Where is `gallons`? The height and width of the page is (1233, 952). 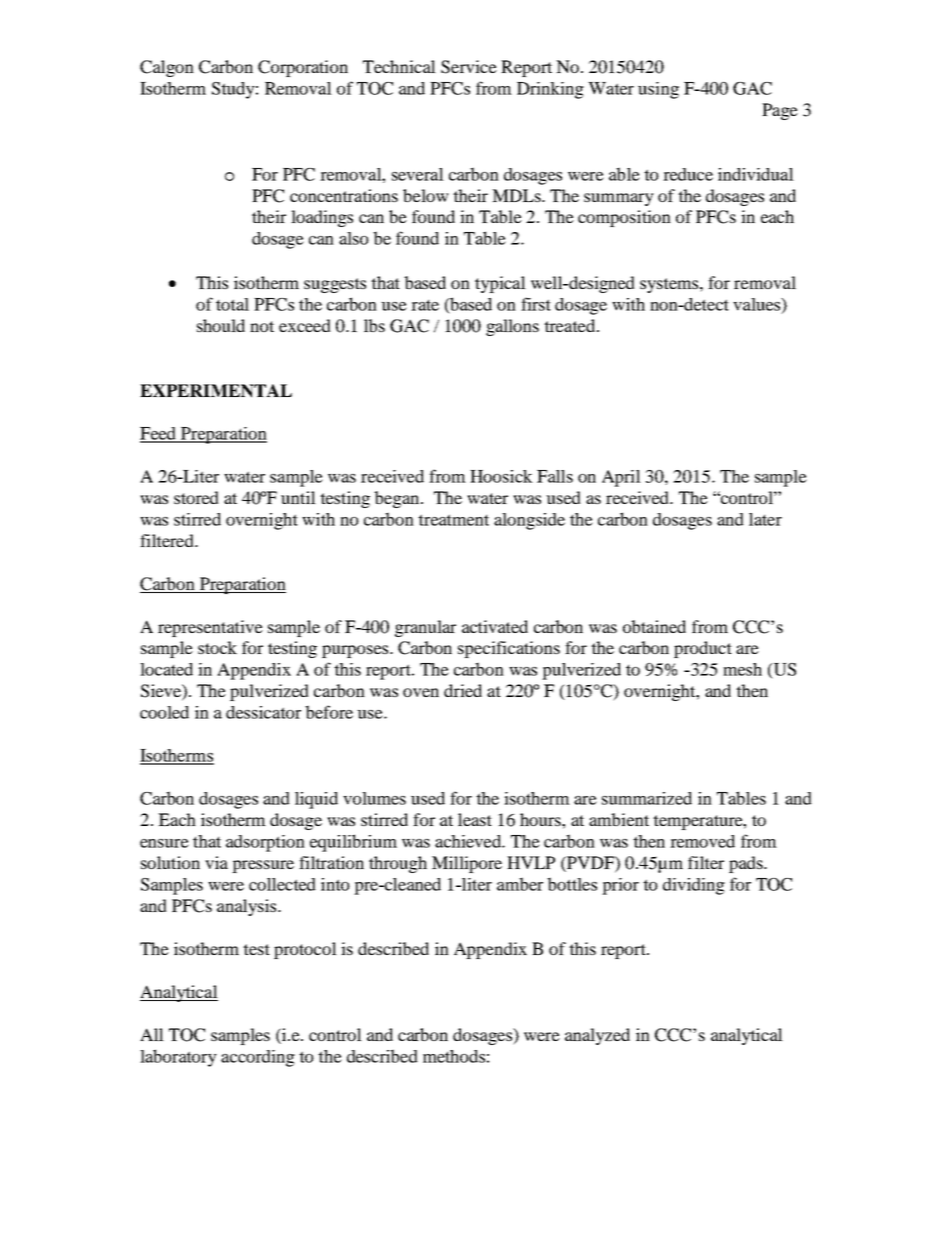
gallons is located at coordinates (512, 327).
